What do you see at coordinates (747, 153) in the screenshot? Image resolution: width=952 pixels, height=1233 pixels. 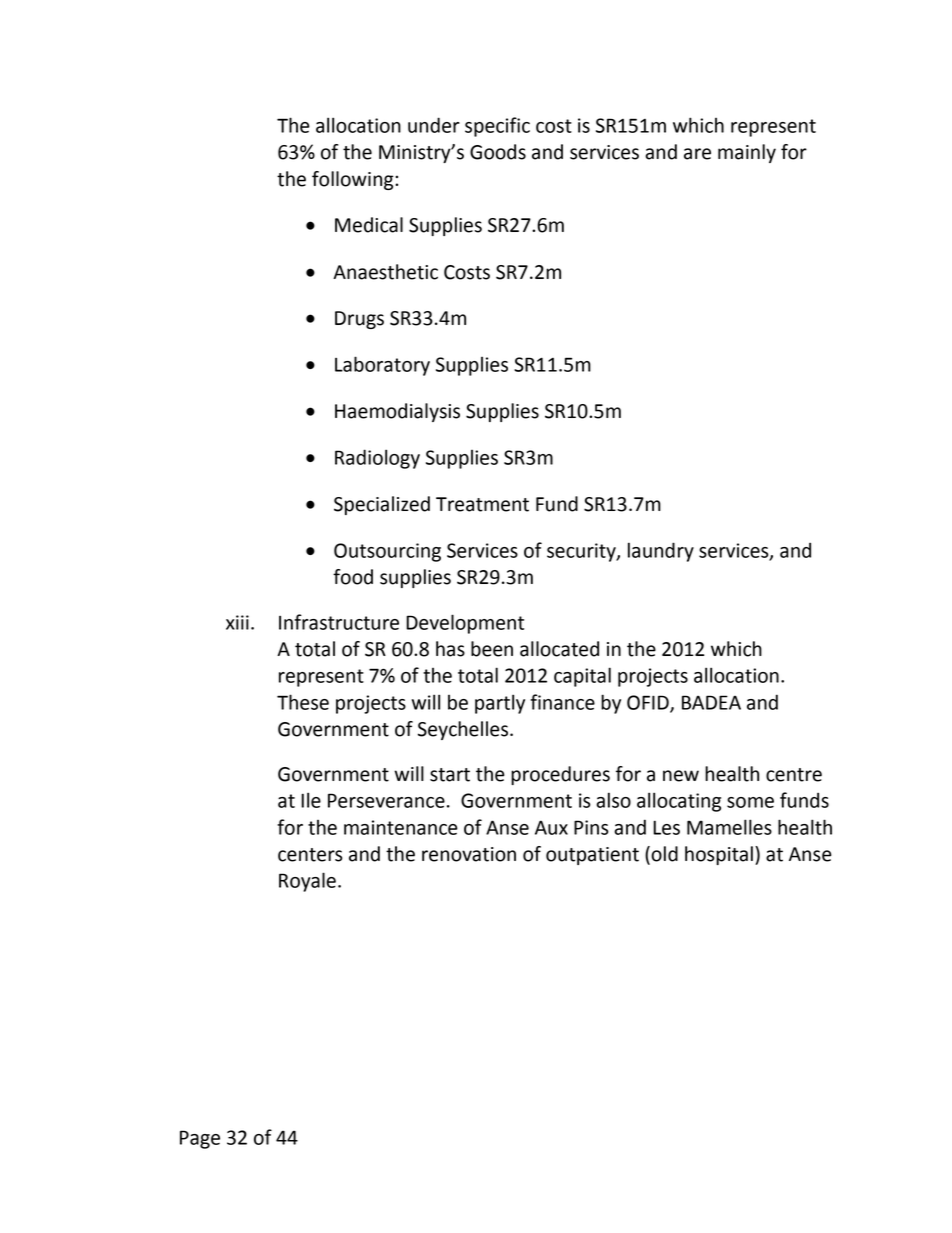 I see `mainly` at bounding box center [747, 153].
